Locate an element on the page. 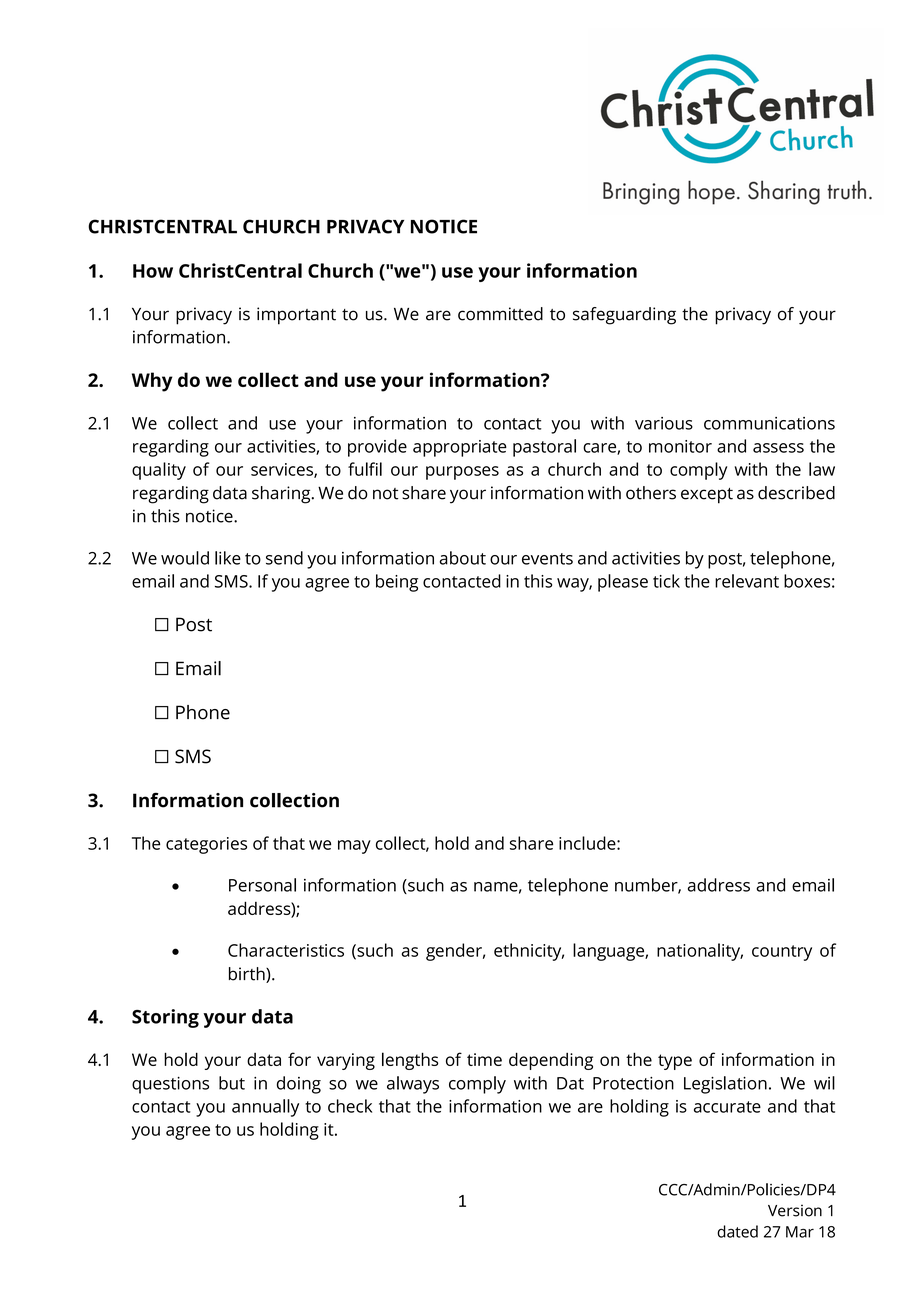 Image resolution: width=924 pixels, height=1308 pixels. safeguarding is located at coordinates (624, 316).
